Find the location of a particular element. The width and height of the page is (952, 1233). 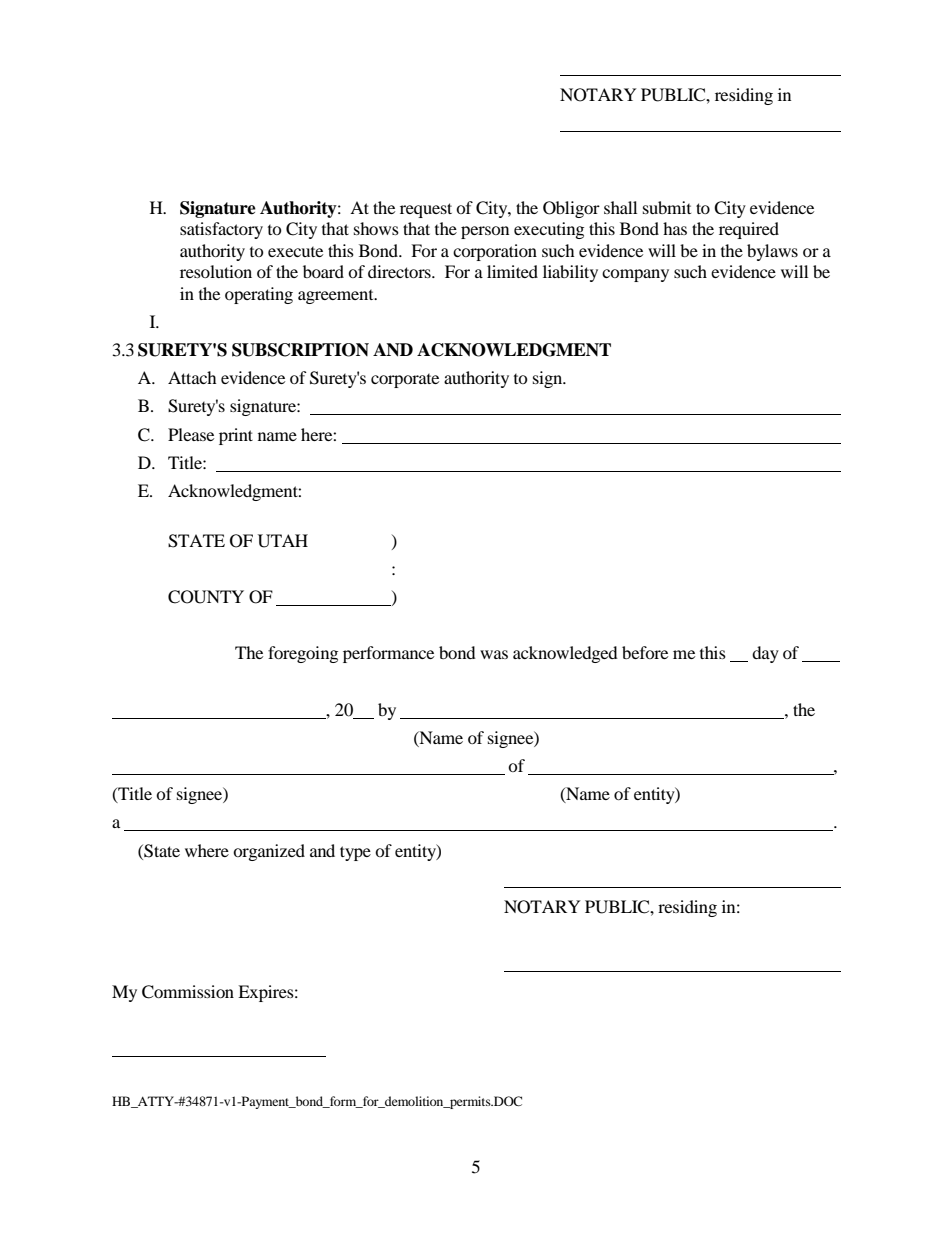

type is located at coordinates (355, 853).
